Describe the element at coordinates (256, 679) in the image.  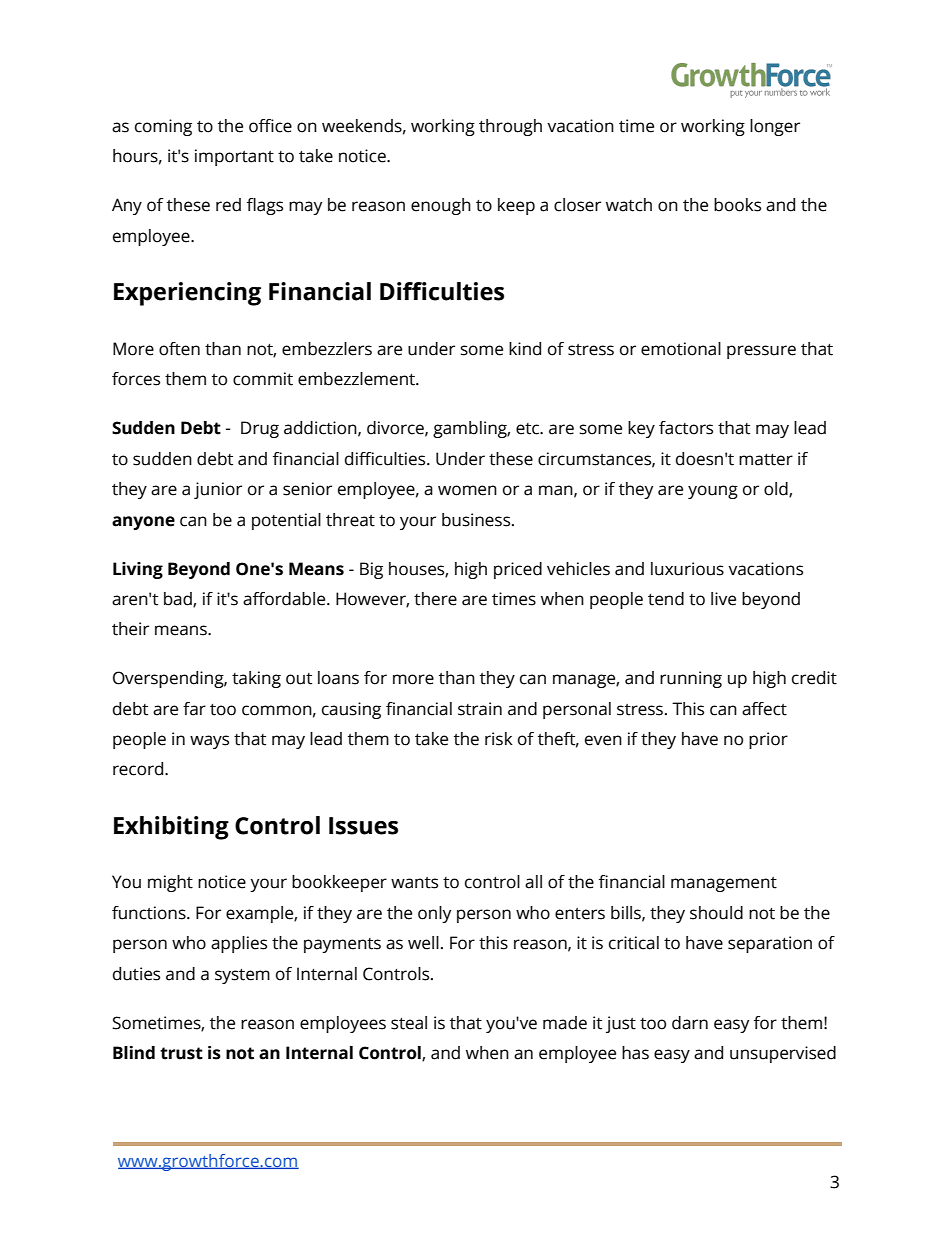
I see `taking` at that location.
